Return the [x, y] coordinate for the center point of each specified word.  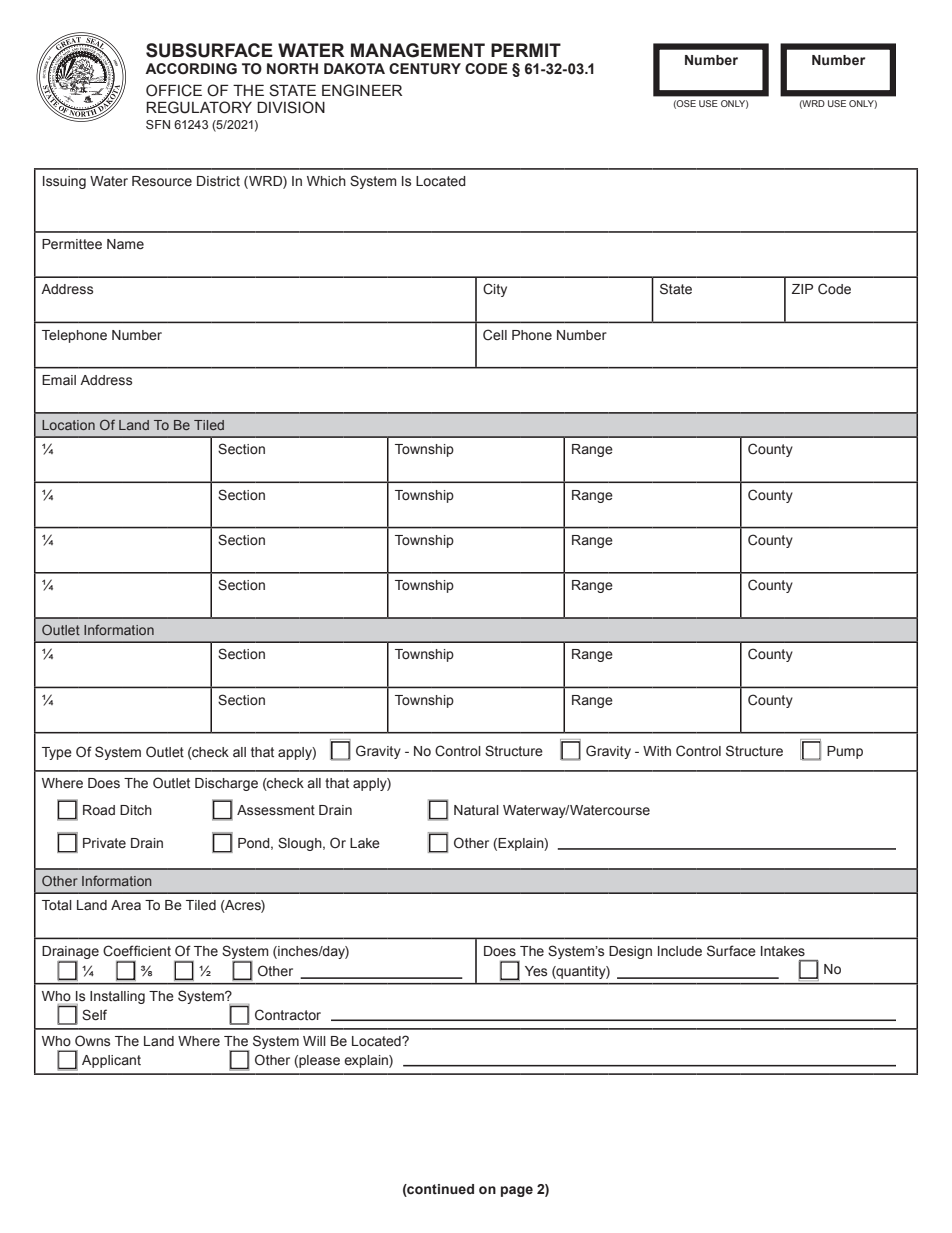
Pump [845, 752]
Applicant [111, 1061]
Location [68, 425]
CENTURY [425, 69]
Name [125, 244]
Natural [476, 810]
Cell [495, 334]
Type [57, 753]
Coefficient [137, 951]
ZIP [802, 289]
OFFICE [174, 90]
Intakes [783, 951]
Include [680, 951]
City [495, 290]
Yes [536, 971]
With [657, 751]
